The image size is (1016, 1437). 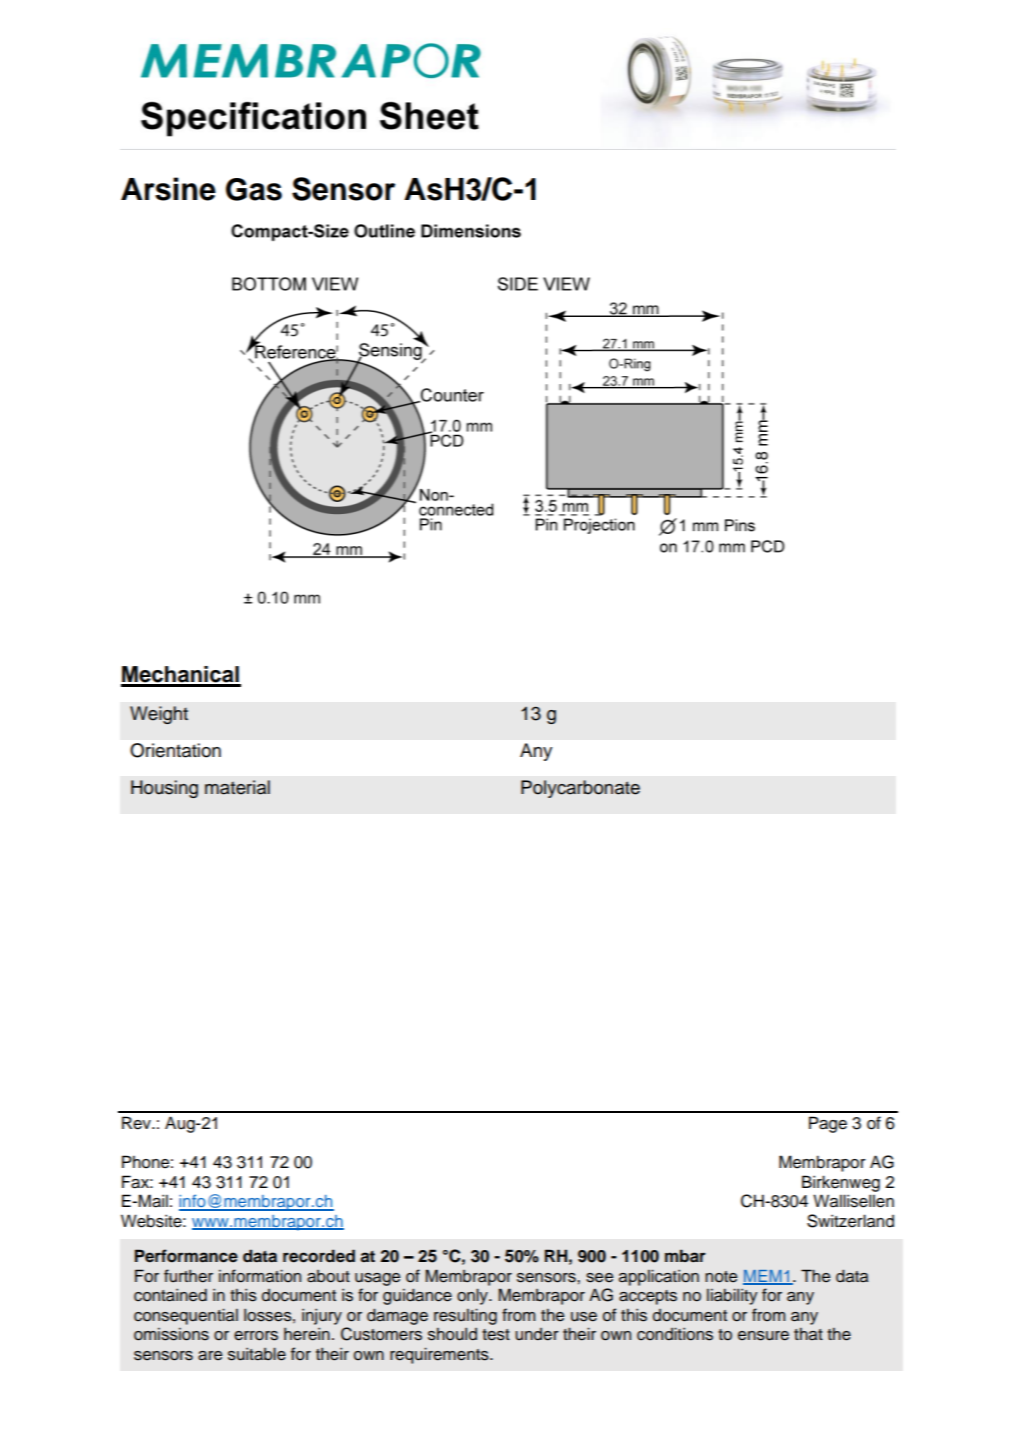 I want to click on consequential, so click(x=186, y=1316).
